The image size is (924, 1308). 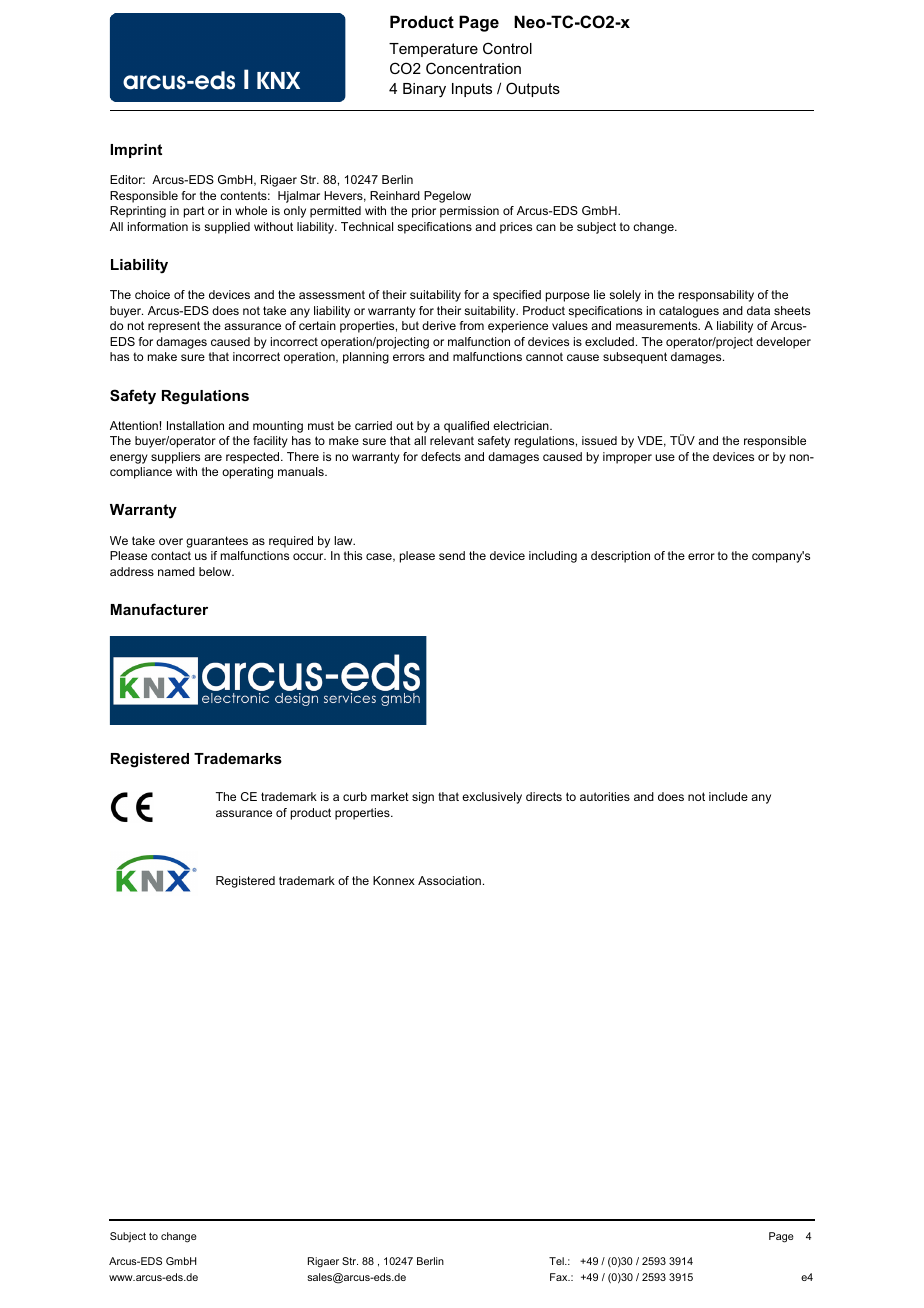 I want to click on Manufacturer, so click(x=159, y=609).
